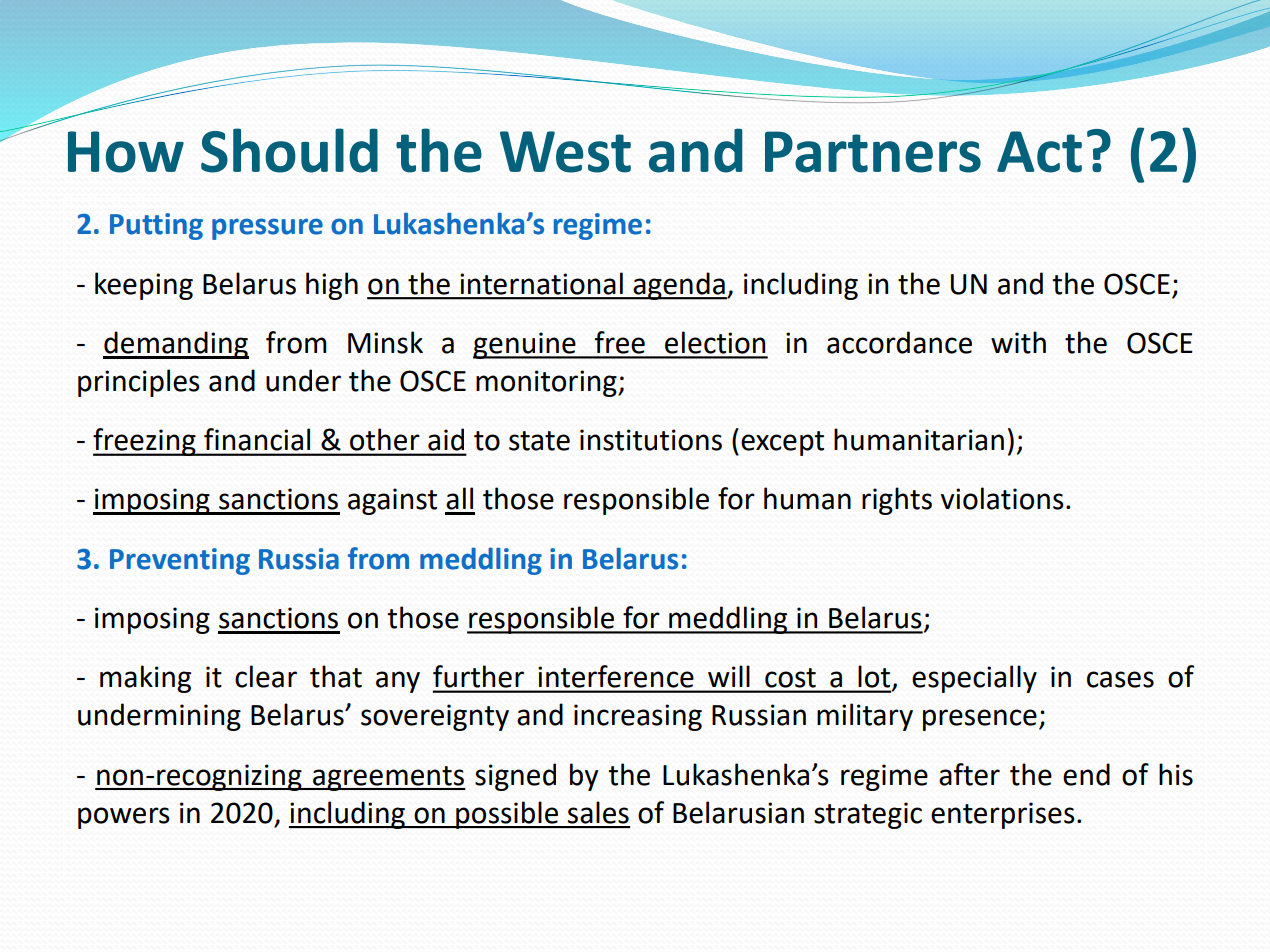 The height and width of the screenshot is (952, 1270). I want to click on cases, so click(1120, 679).
